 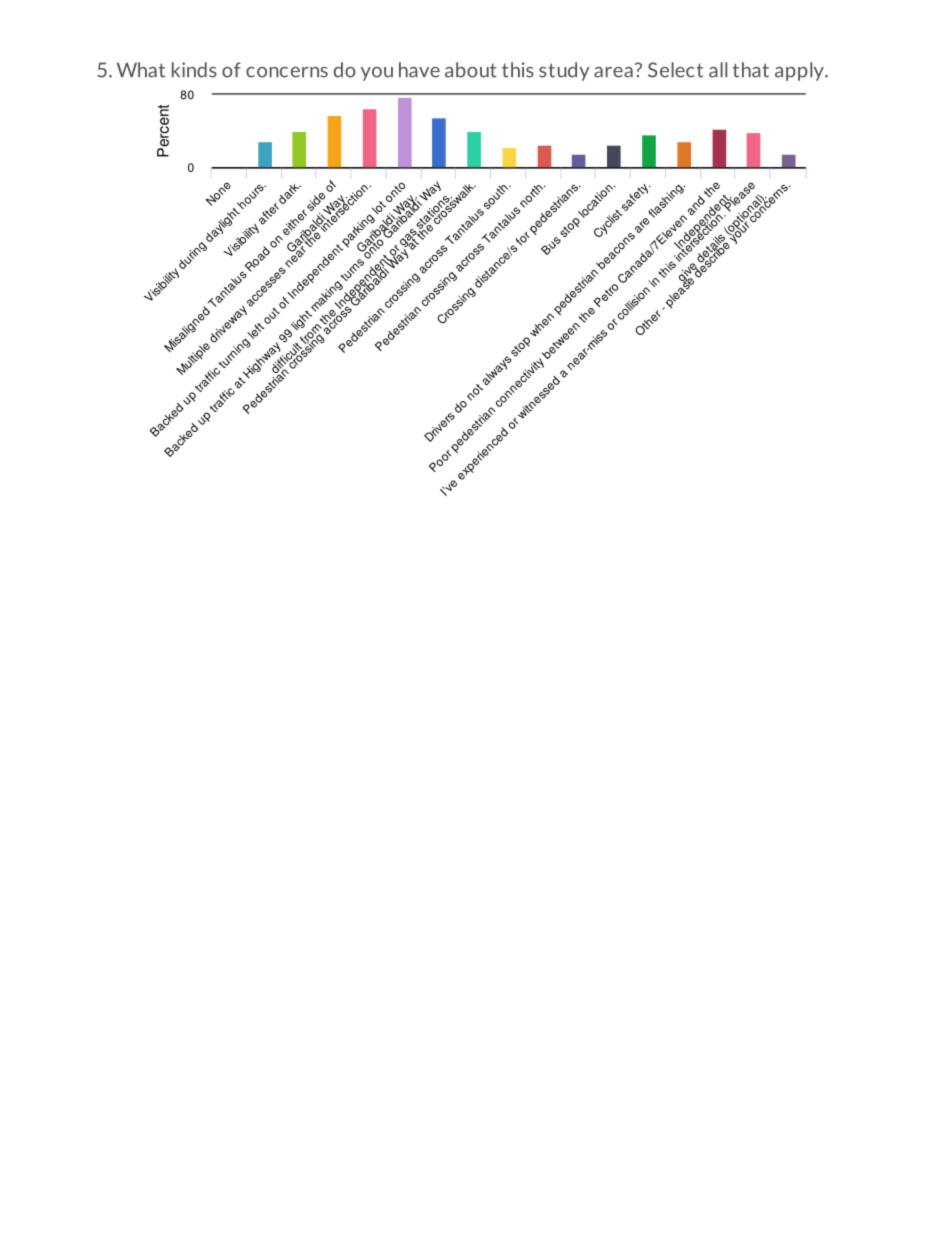 What do you see at coordinates (564, 71) in the screenshot?
I see `study` at bounding box center [564, 71].
